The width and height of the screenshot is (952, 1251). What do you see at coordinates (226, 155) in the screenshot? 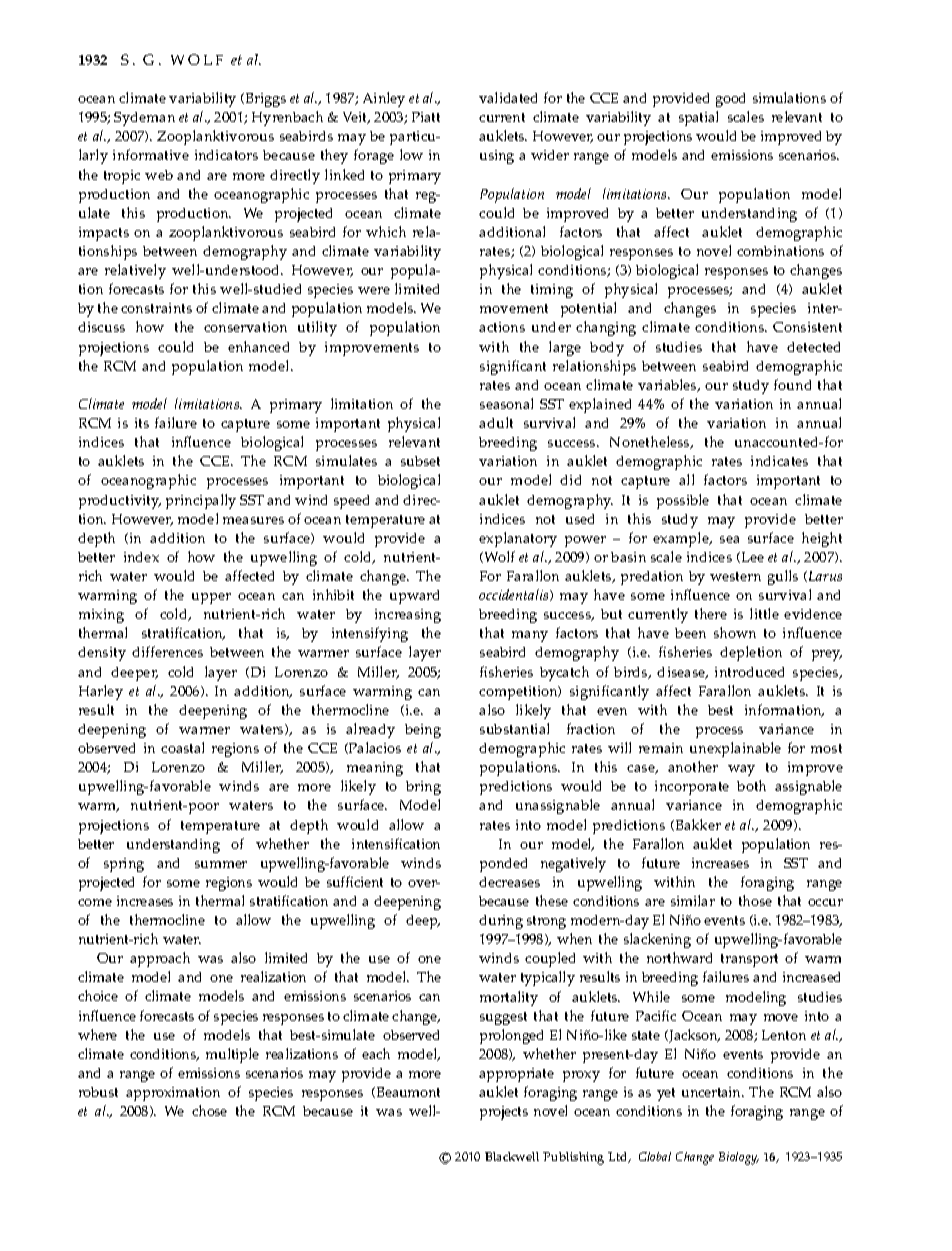
I see `indicators` at bounding box center [226, 155].
